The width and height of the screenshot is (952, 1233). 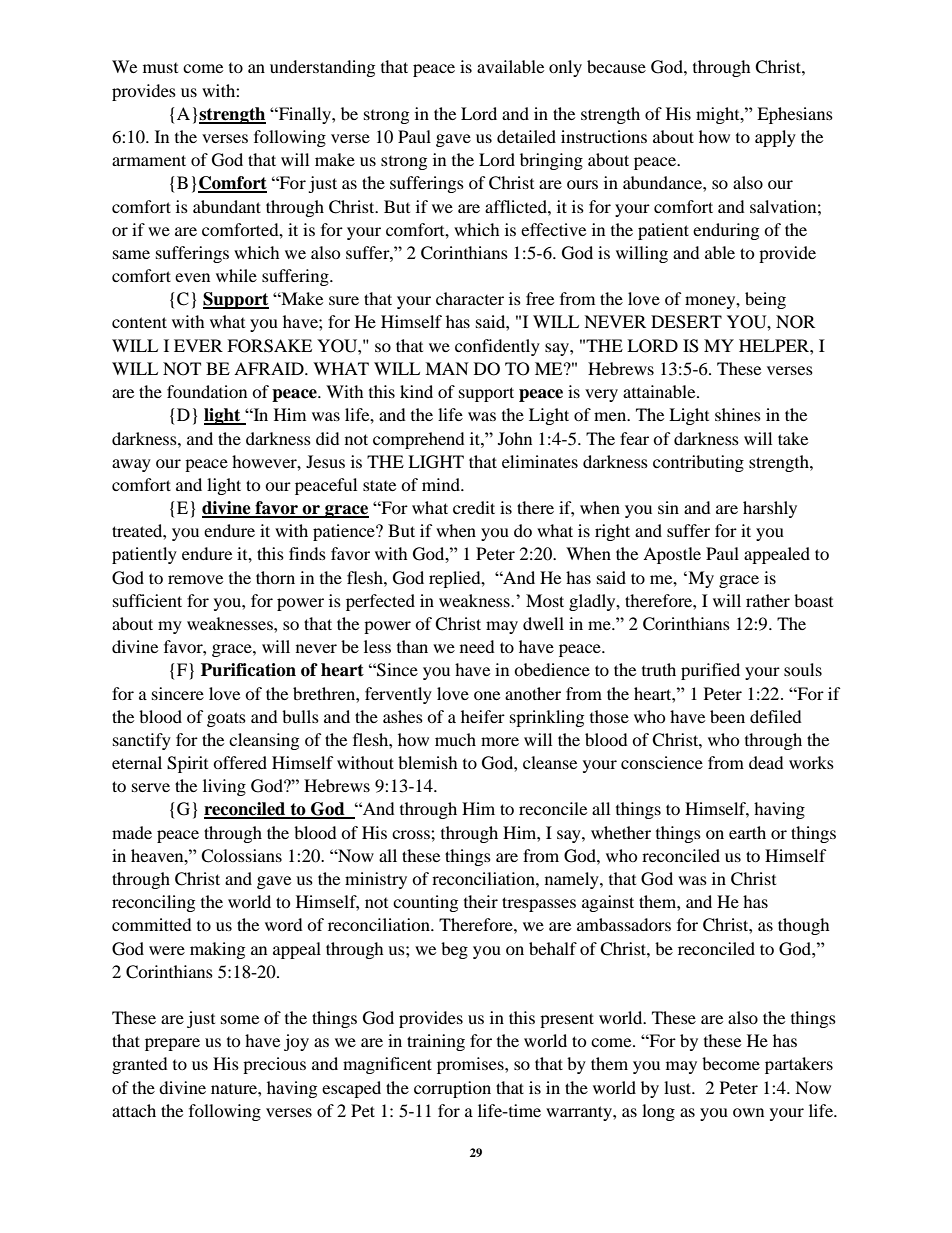 I want to click on rather, so click(x=768, y=600).
